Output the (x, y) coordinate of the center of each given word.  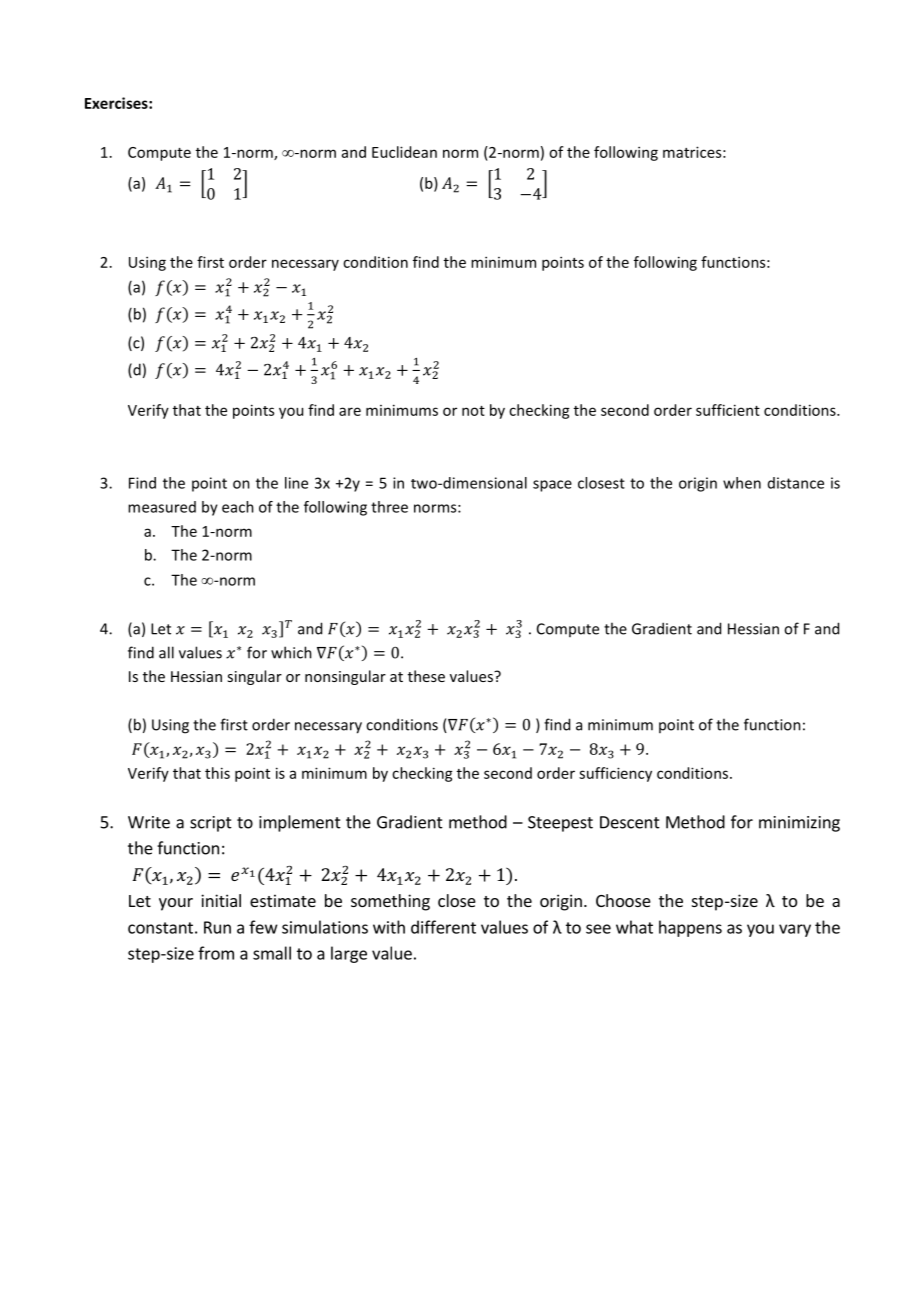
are (350, 411)
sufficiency (615, 774)
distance (796, 483)
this (217, 773)
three (389, 507)
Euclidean (404, 152)
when (742, 483)
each (238, 507)
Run (217, 927)
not (473, 411)
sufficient (728, 410)
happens (690, 928)
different (443, 927)
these (426, 676)
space (552, 486)
